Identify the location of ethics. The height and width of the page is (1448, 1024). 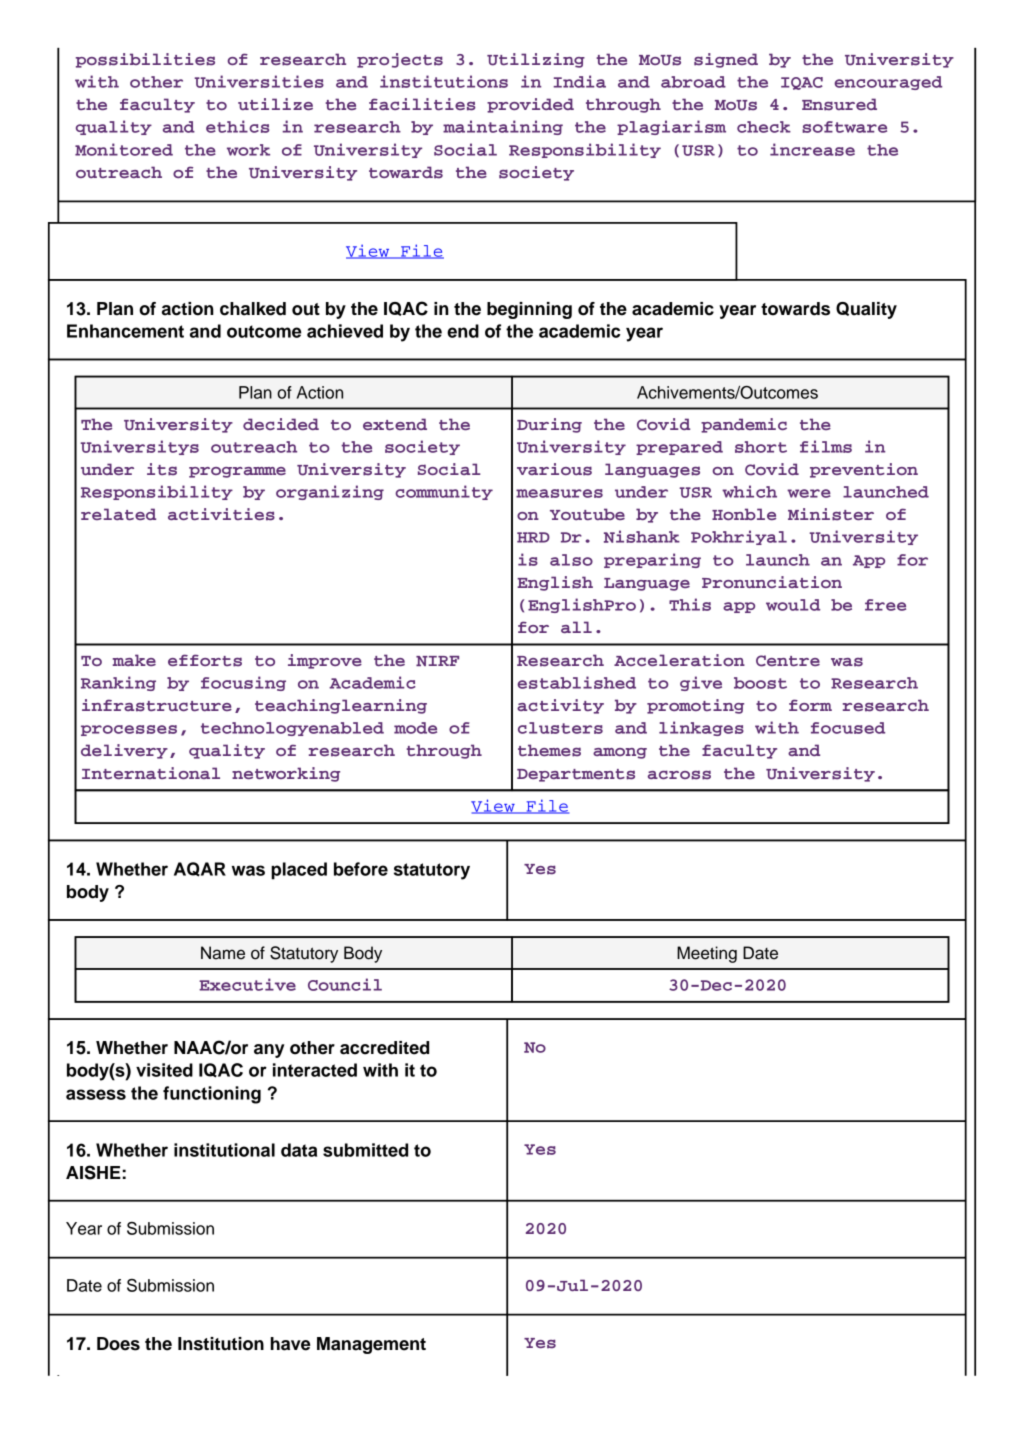
(237, 126).
